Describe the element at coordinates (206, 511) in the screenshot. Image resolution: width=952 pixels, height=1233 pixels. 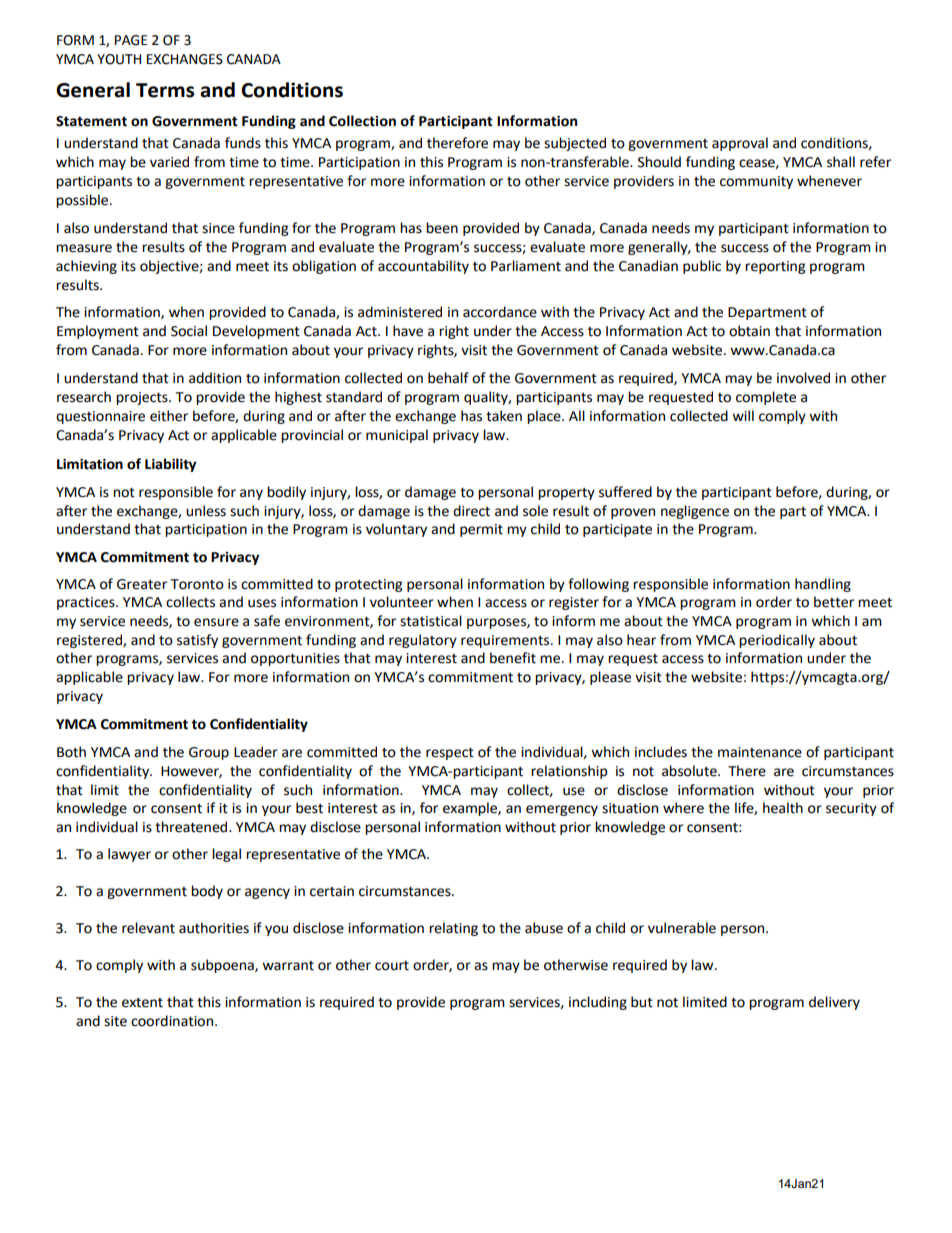
I see `unless` at that location.
